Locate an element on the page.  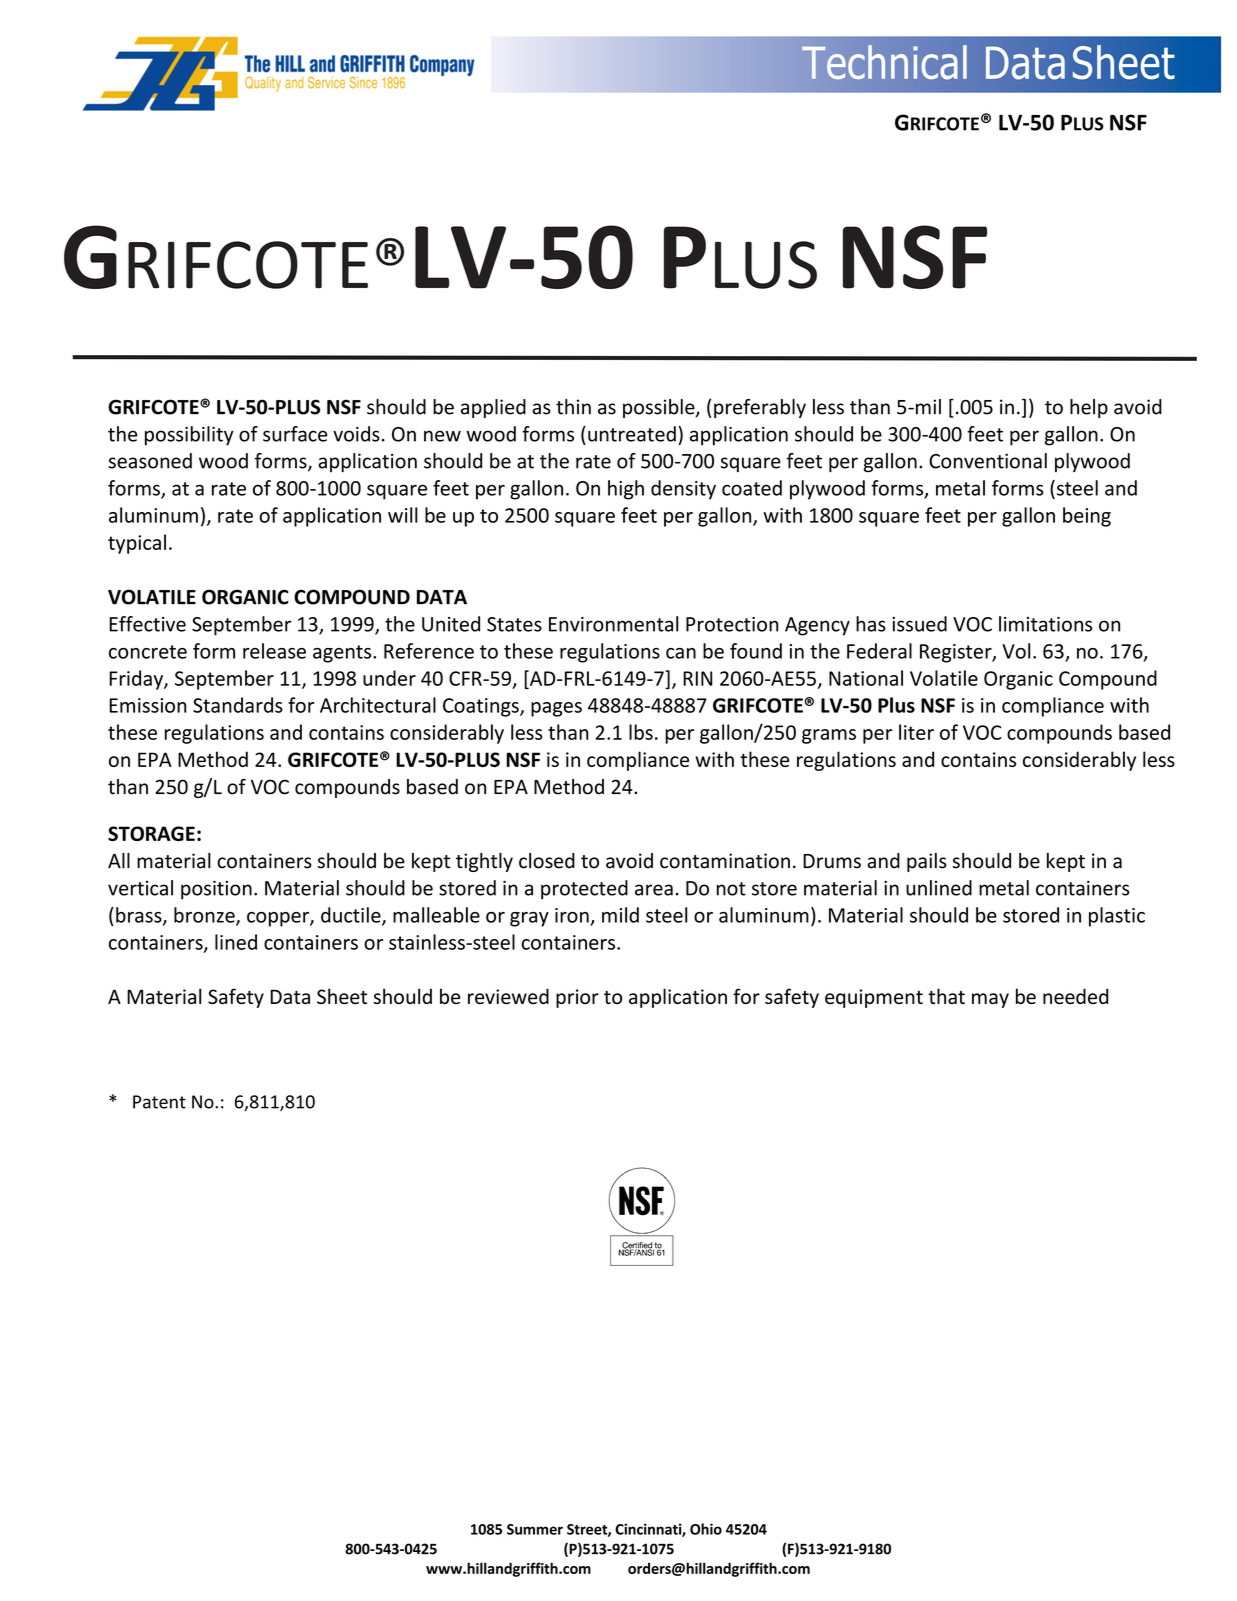
STORAGE is located at coordinates (151, 833).
